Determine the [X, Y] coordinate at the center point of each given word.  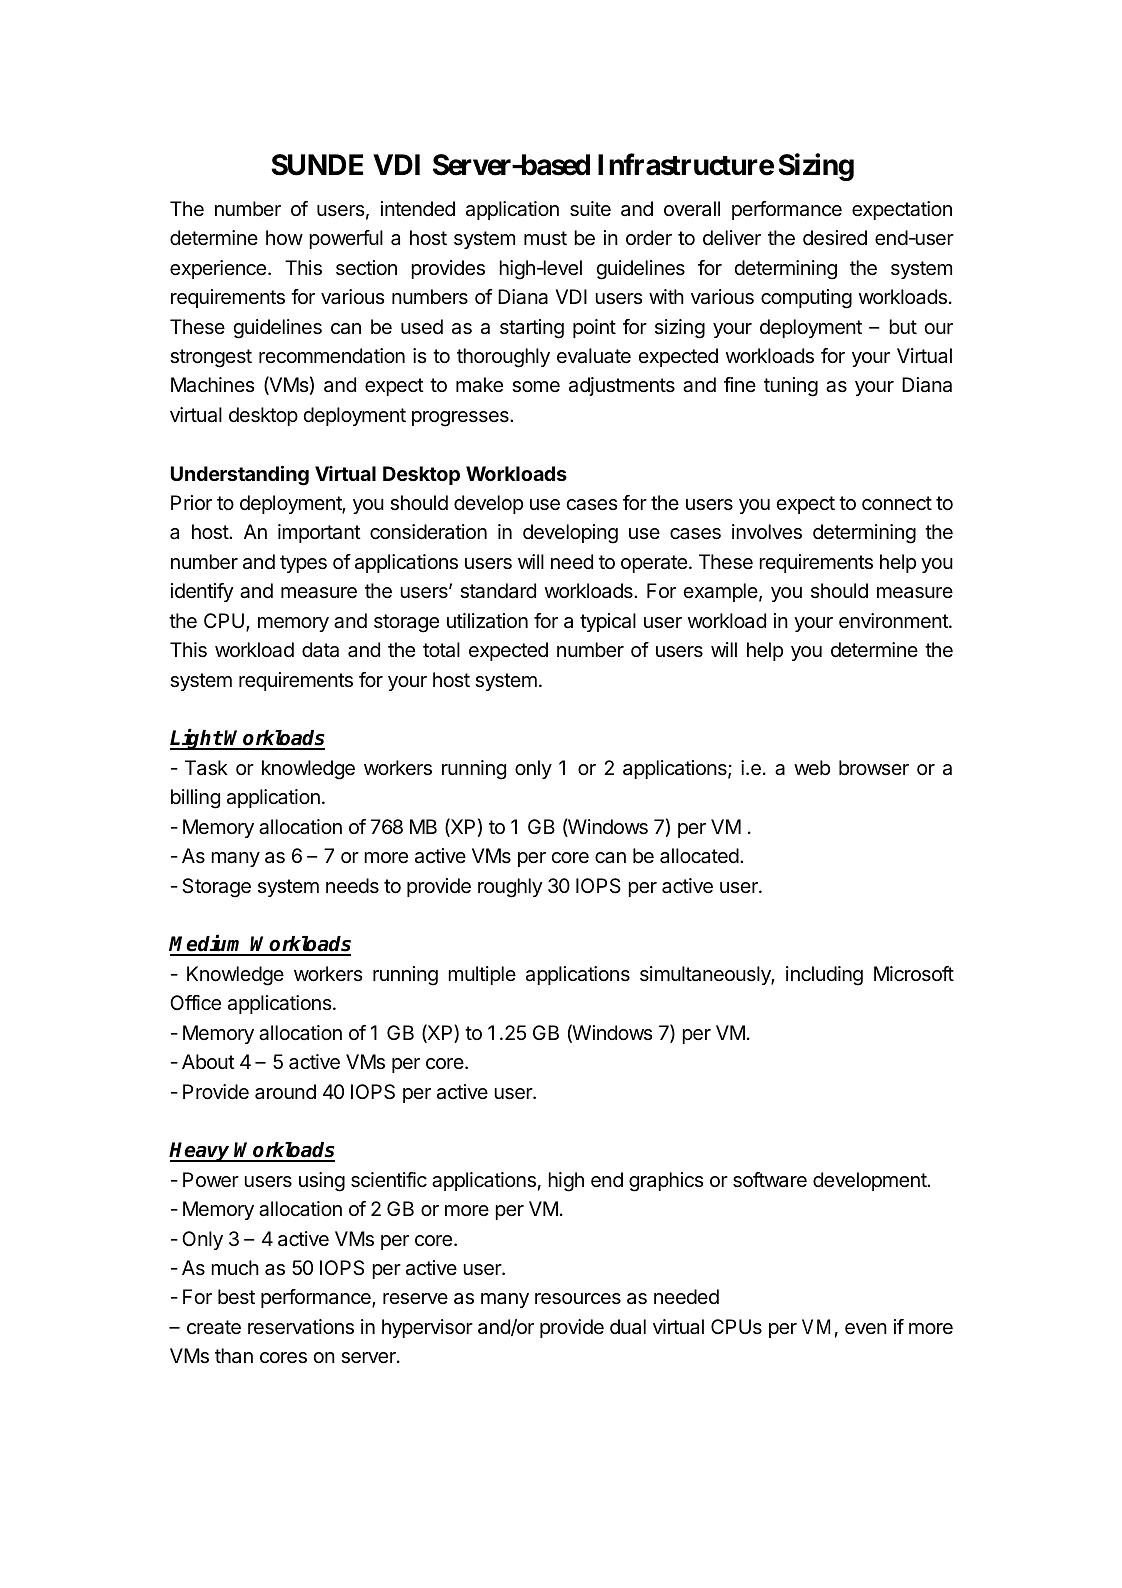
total [441, 650]
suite [590, 209]
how [284, 237]
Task [206, 768]
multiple [482, 975]
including [824, 976]
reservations [301, 1327]
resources [578, 1299]
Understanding [240, 475]
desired [835, 238]
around [285, 1092]
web [812, 767]
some [536, 387]
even [866, 1329]
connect [897, 503]
